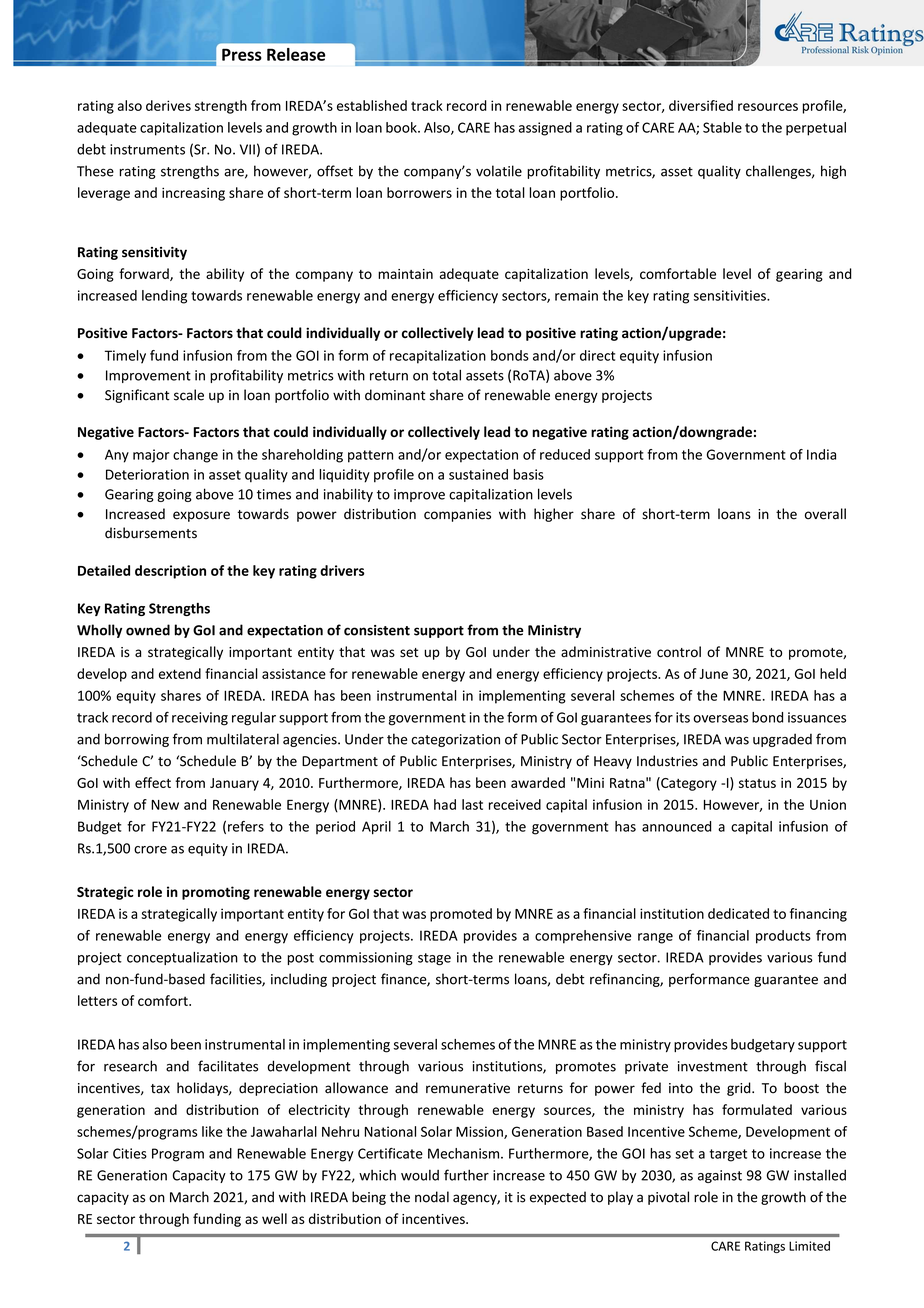 This image has height=1308, width=924. I want to click on June, so click(714, 674).
